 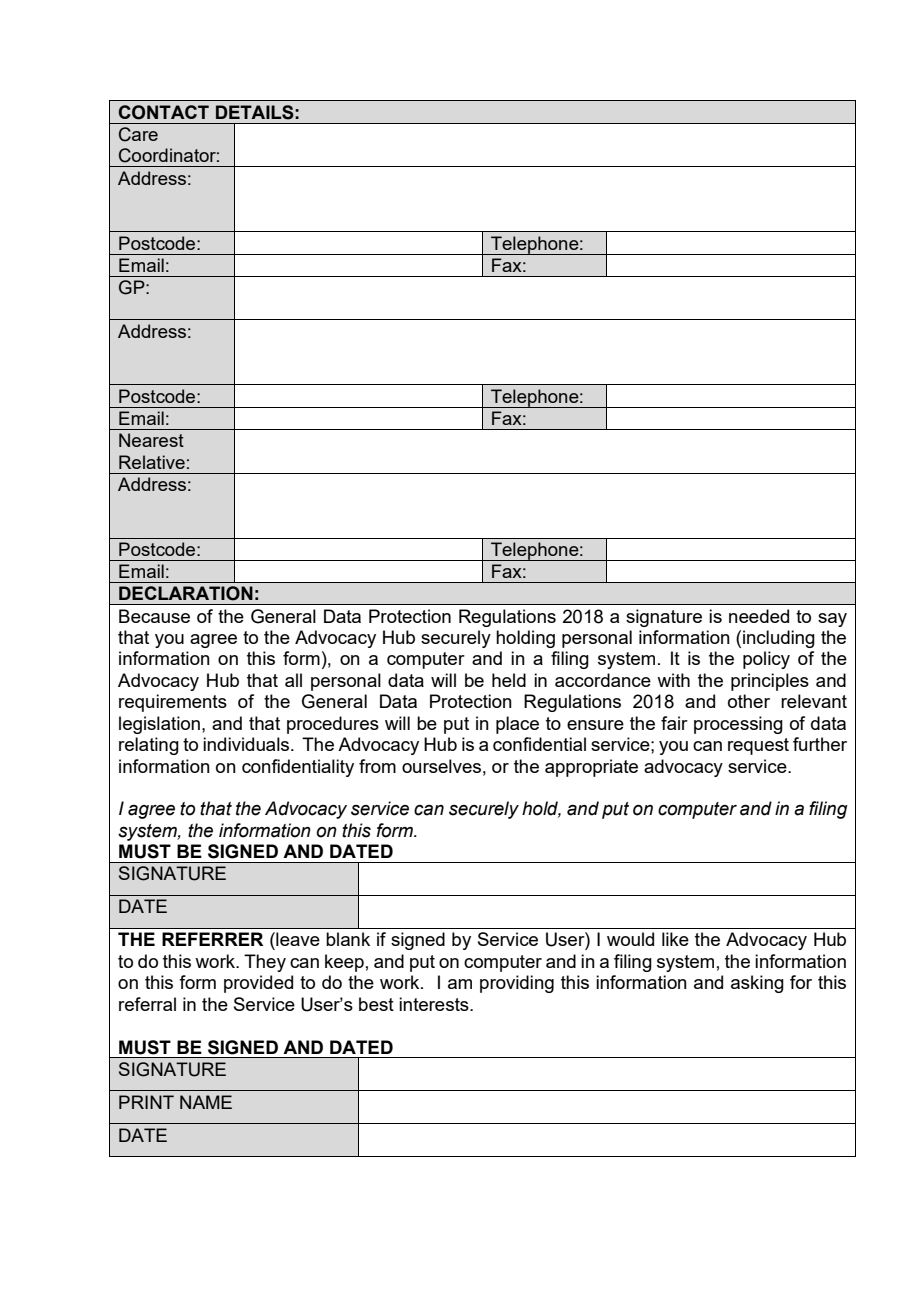 I want to click on needed, so click(x=759, y=616).
